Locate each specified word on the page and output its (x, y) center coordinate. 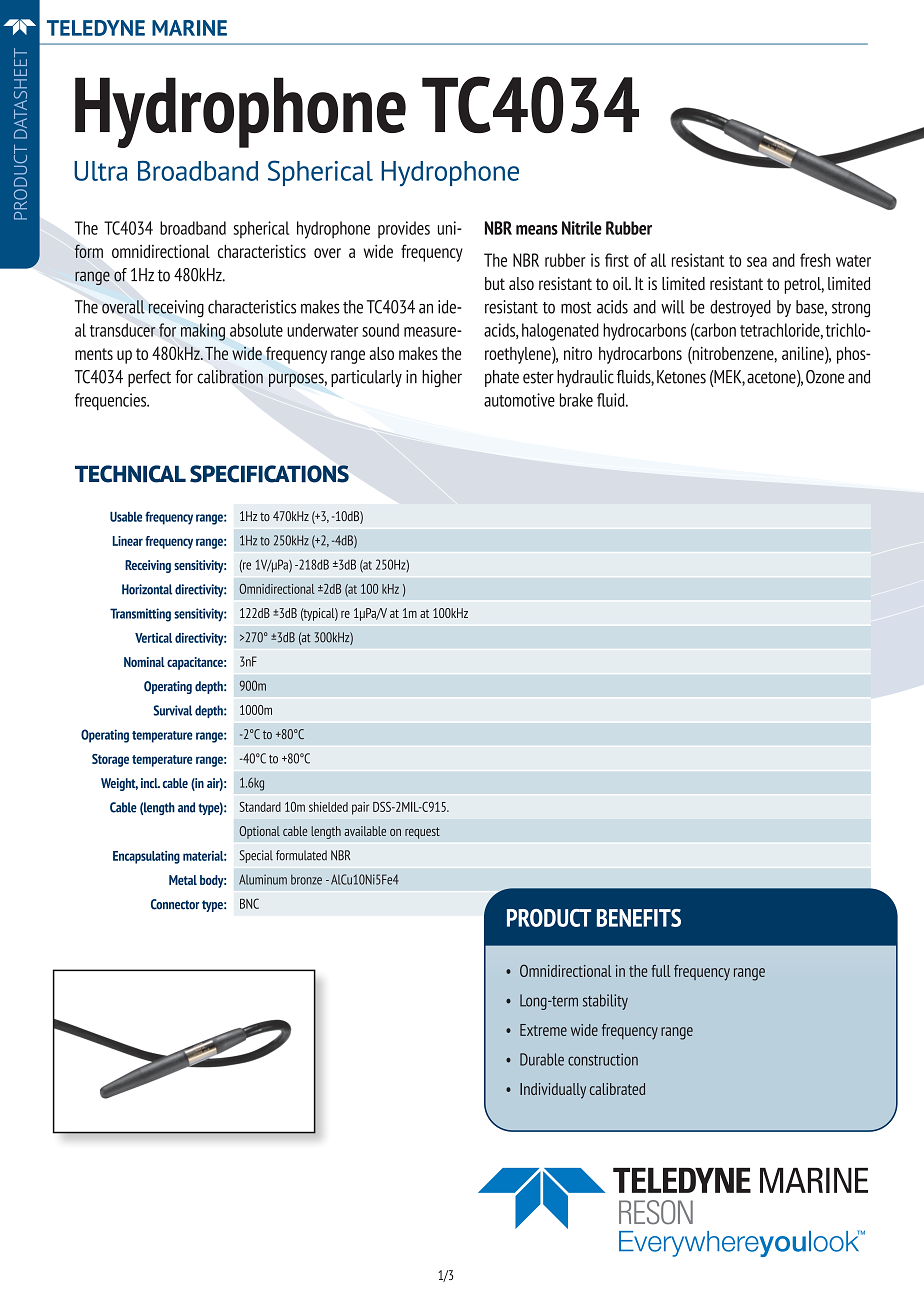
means (537, 230)
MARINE (189, 28)
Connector (175, 904)
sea (757, 262)
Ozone (825, 377)
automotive (519, 400)
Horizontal (147, 589)
